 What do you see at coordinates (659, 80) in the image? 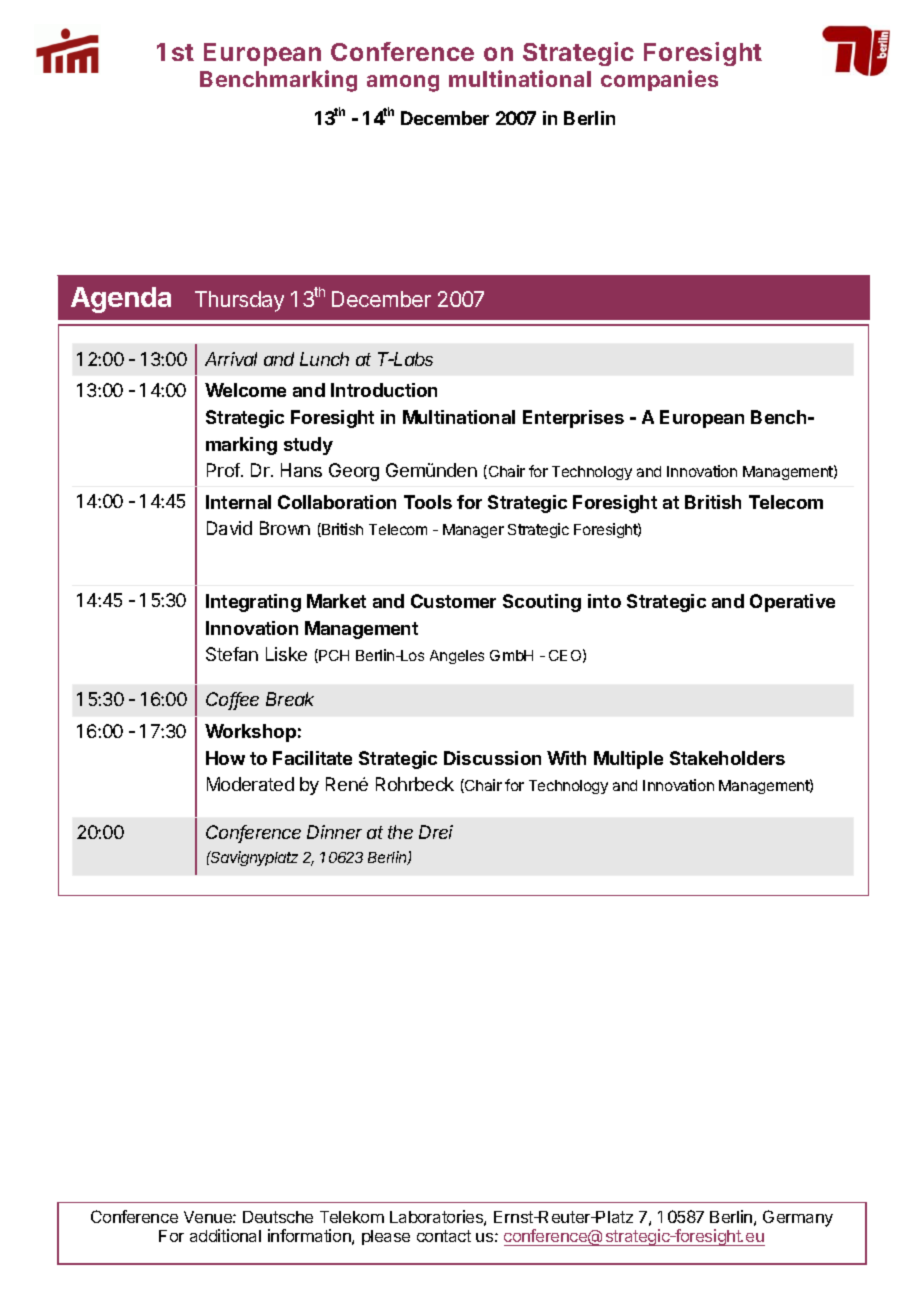
I see `companies` at bounding box center [659, 80].
